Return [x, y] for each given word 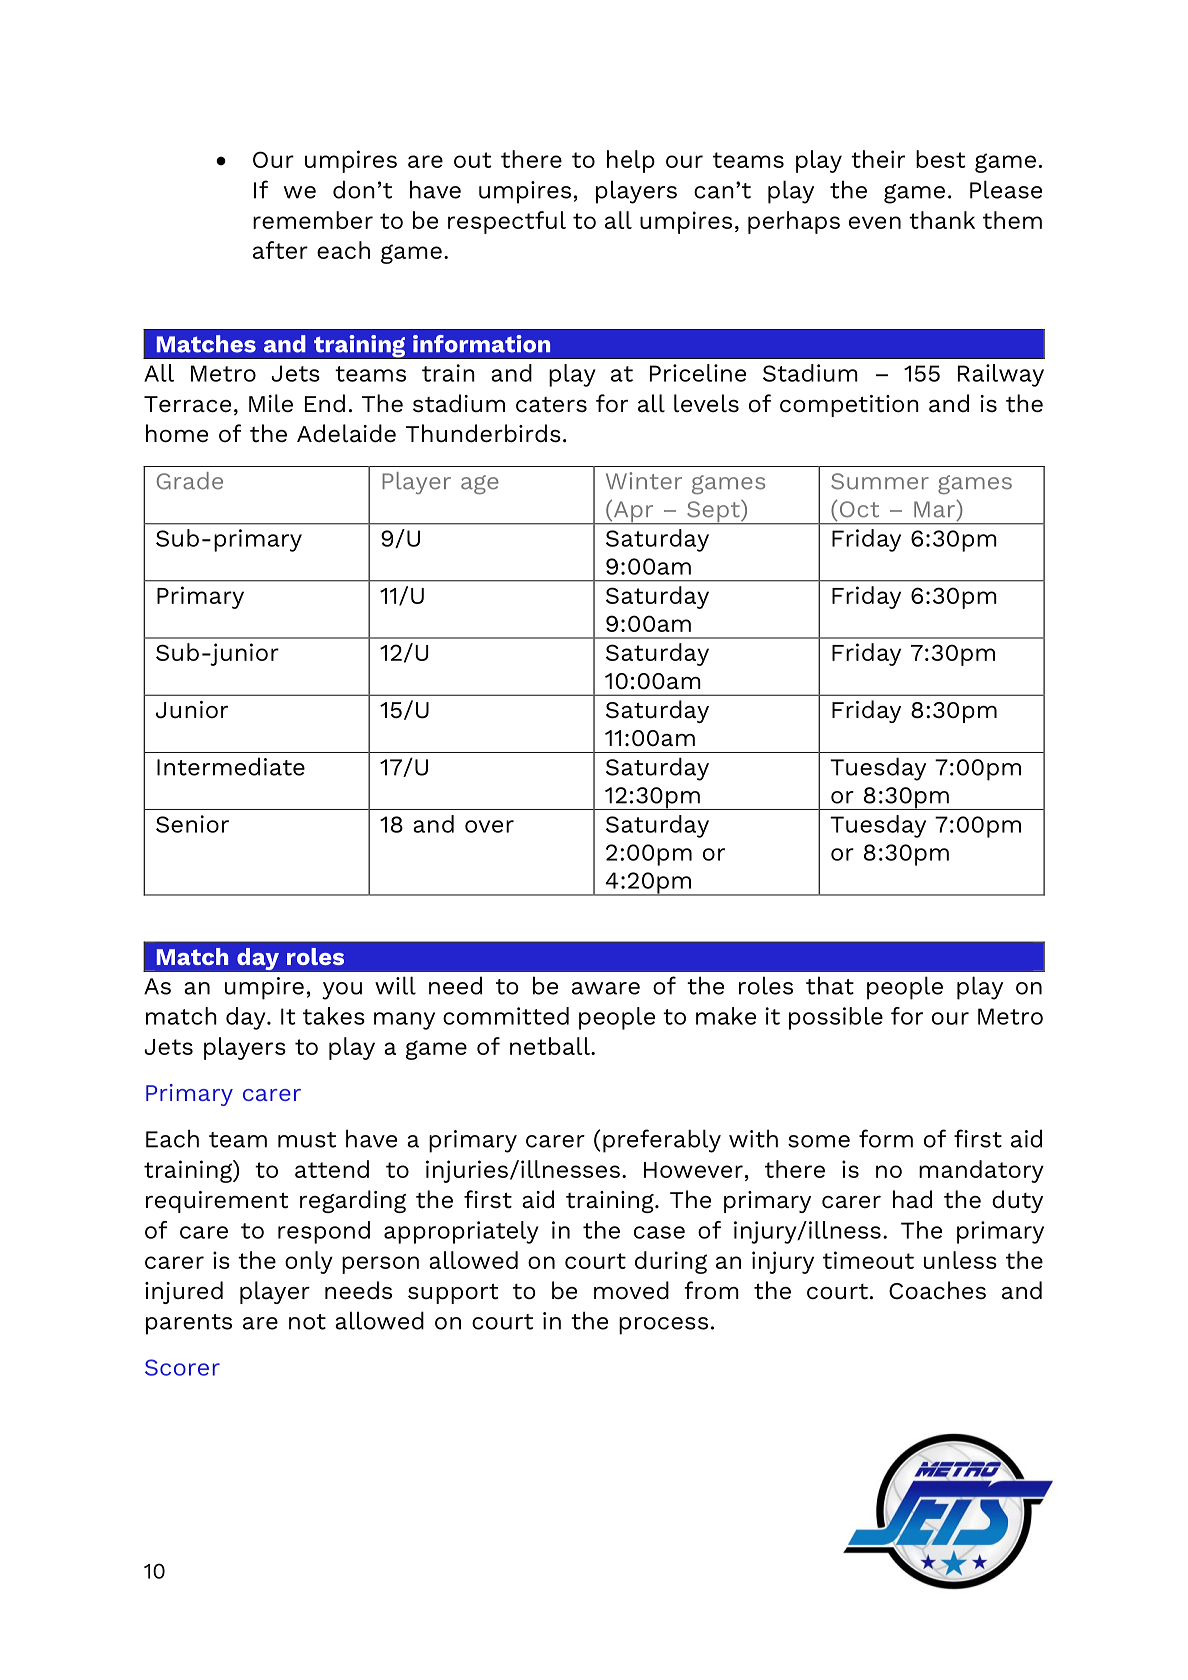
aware [606, 988]
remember [313, 220]
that [830, 985]
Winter [644, 481]
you [342, 991]
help [631, 161]
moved [631, 1290]
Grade [190, 481]
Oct [858, 509]
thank [942, 220]
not [307, 1322]
